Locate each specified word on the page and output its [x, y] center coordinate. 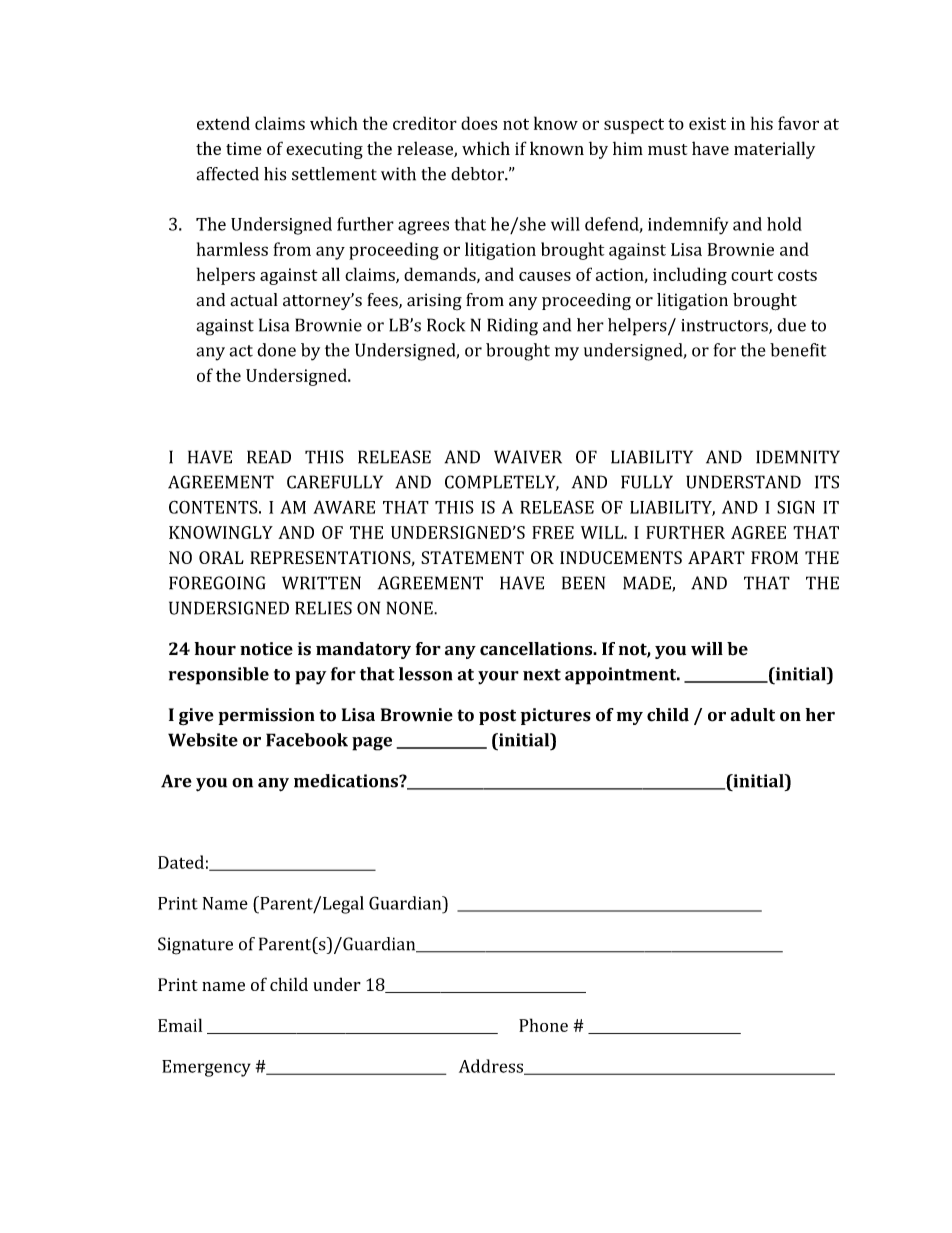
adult [752, 715]
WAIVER [528, 457]
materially [774, 150]
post [497, 717]
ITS [827, 482]
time [244, 148]
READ [269, 457]
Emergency [206, 1068]
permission [267, 716]
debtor [478, 174]
